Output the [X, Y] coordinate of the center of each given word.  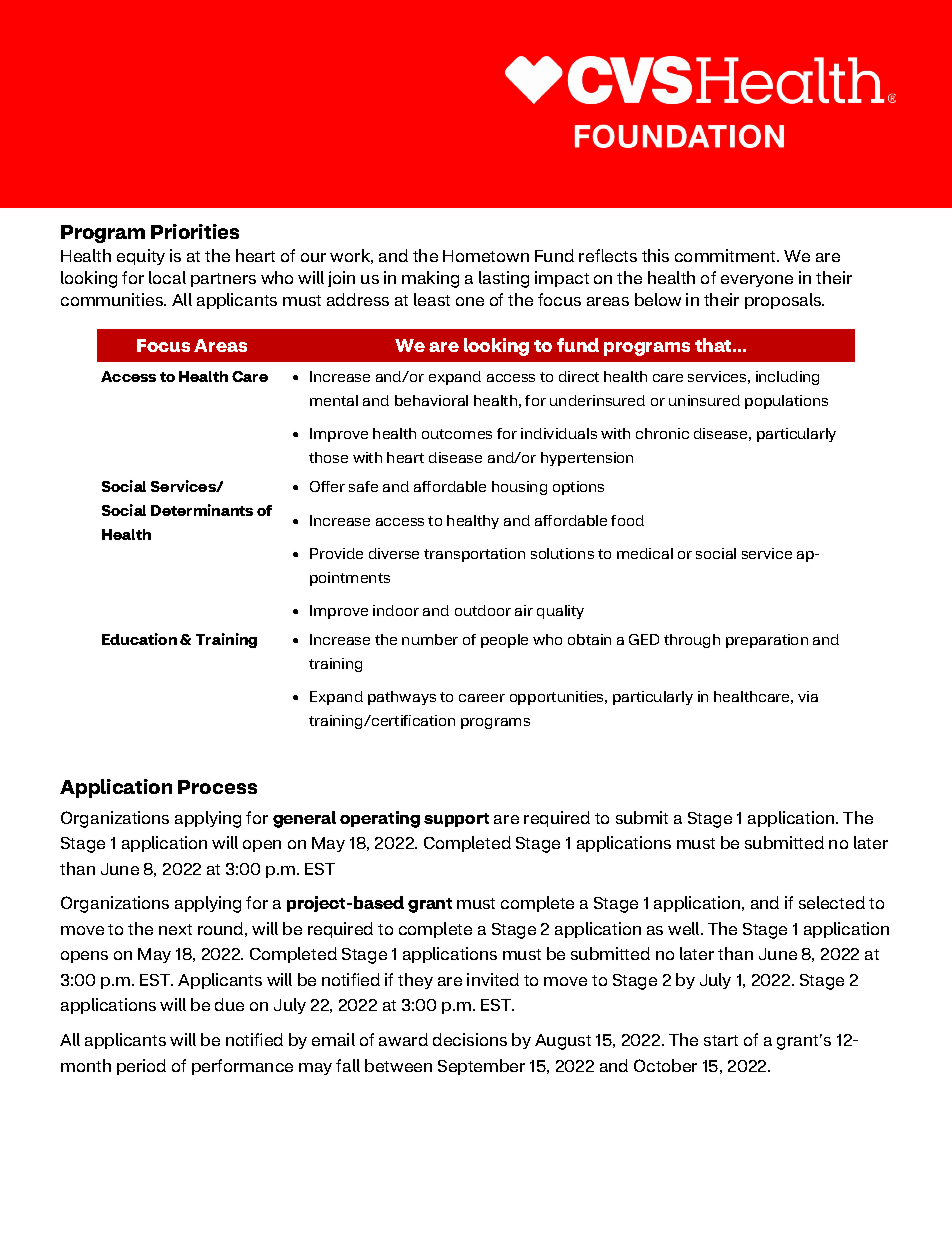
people [504, 641]
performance [242, 1067]
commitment [726, 255]
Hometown [486, 256]
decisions [470, 1039]
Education [139, 639]
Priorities [195, 231]
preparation [767, 641]
